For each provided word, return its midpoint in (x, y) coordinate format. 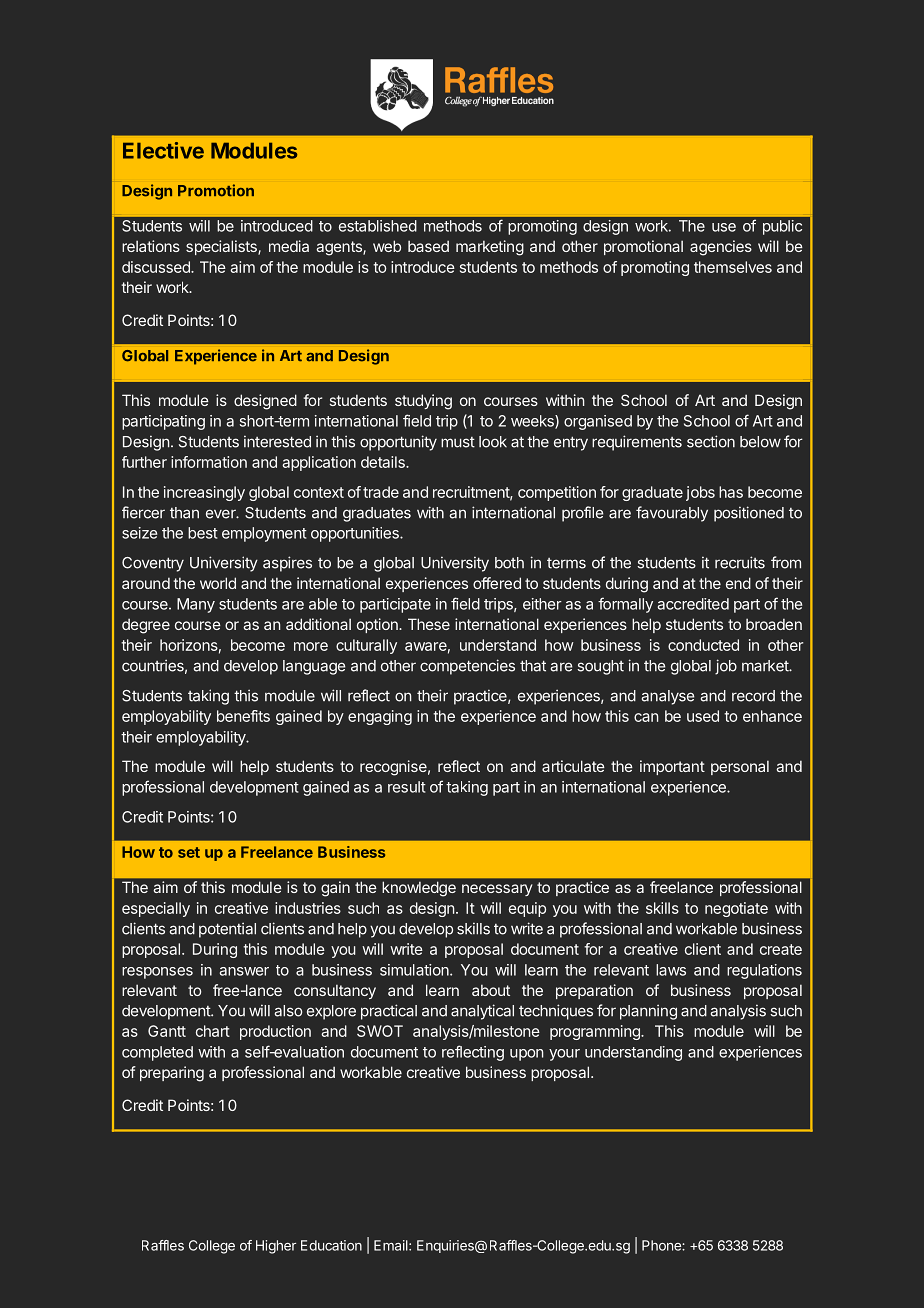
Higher (276, 1247)
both (509, 563)
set (189, 852)
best (203, 533)
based (428, 246)
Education (331, 1245)
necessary (497, 890)
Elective (163, 150)
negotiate (736, 909)
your (564, 1055)
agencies (721, 248)
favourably (672, 514)
